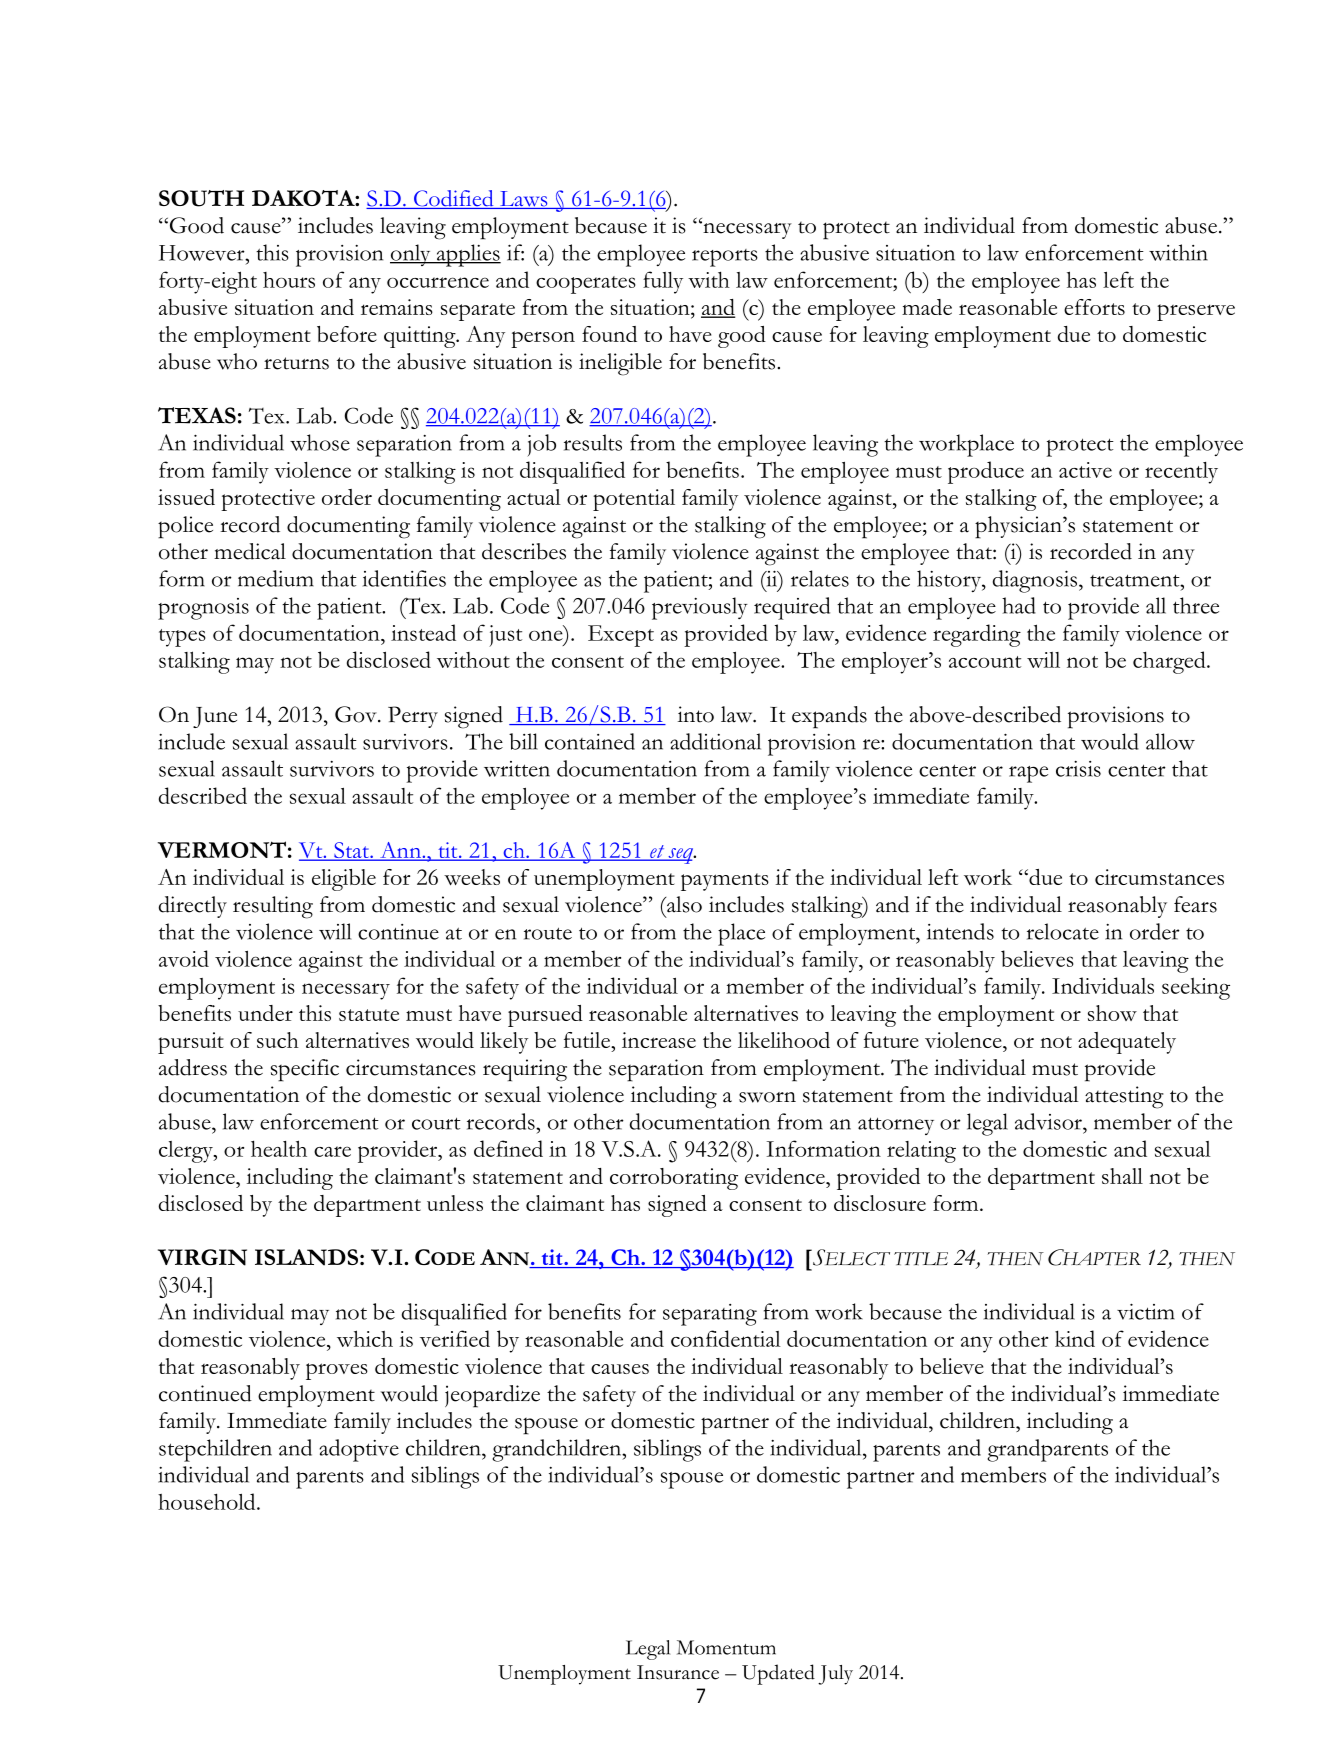 This image has width=1343, height=1738. What do you see at coordinates (1063, 931) in the image?
I see `relocate` at bounding box center [1063, 931].
